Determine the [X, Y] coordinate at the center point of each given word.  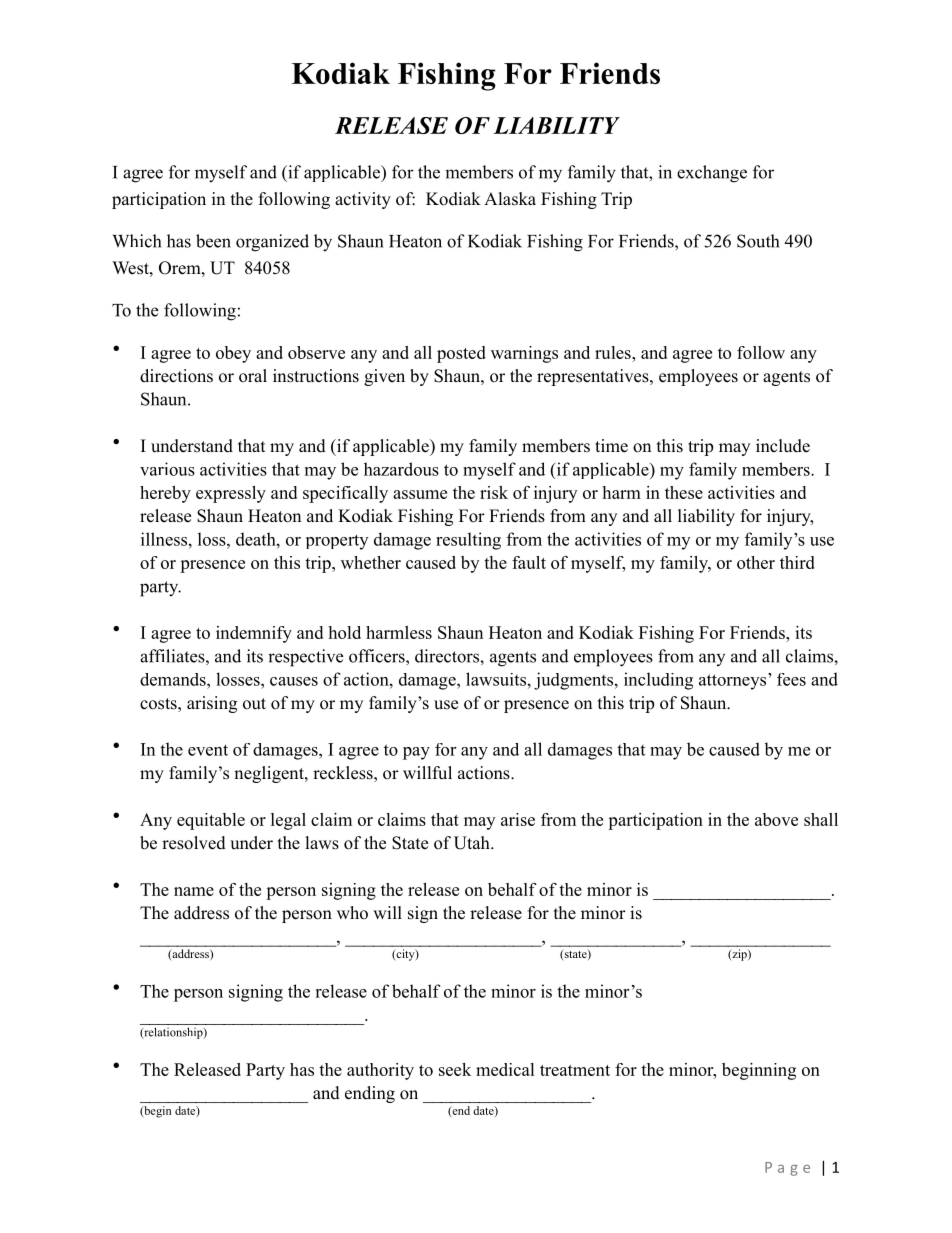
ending [370, 1094]
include [783, 446]
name [194, 891]
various [167, 469]
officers [378, 656]
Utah [473, 843]
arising [212, 704]
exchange [712, 174]
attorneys [734, 681]
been [213, 241]
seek [455, 1069]
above [776, 819]
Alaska [510, 199]
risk [494, 492]
